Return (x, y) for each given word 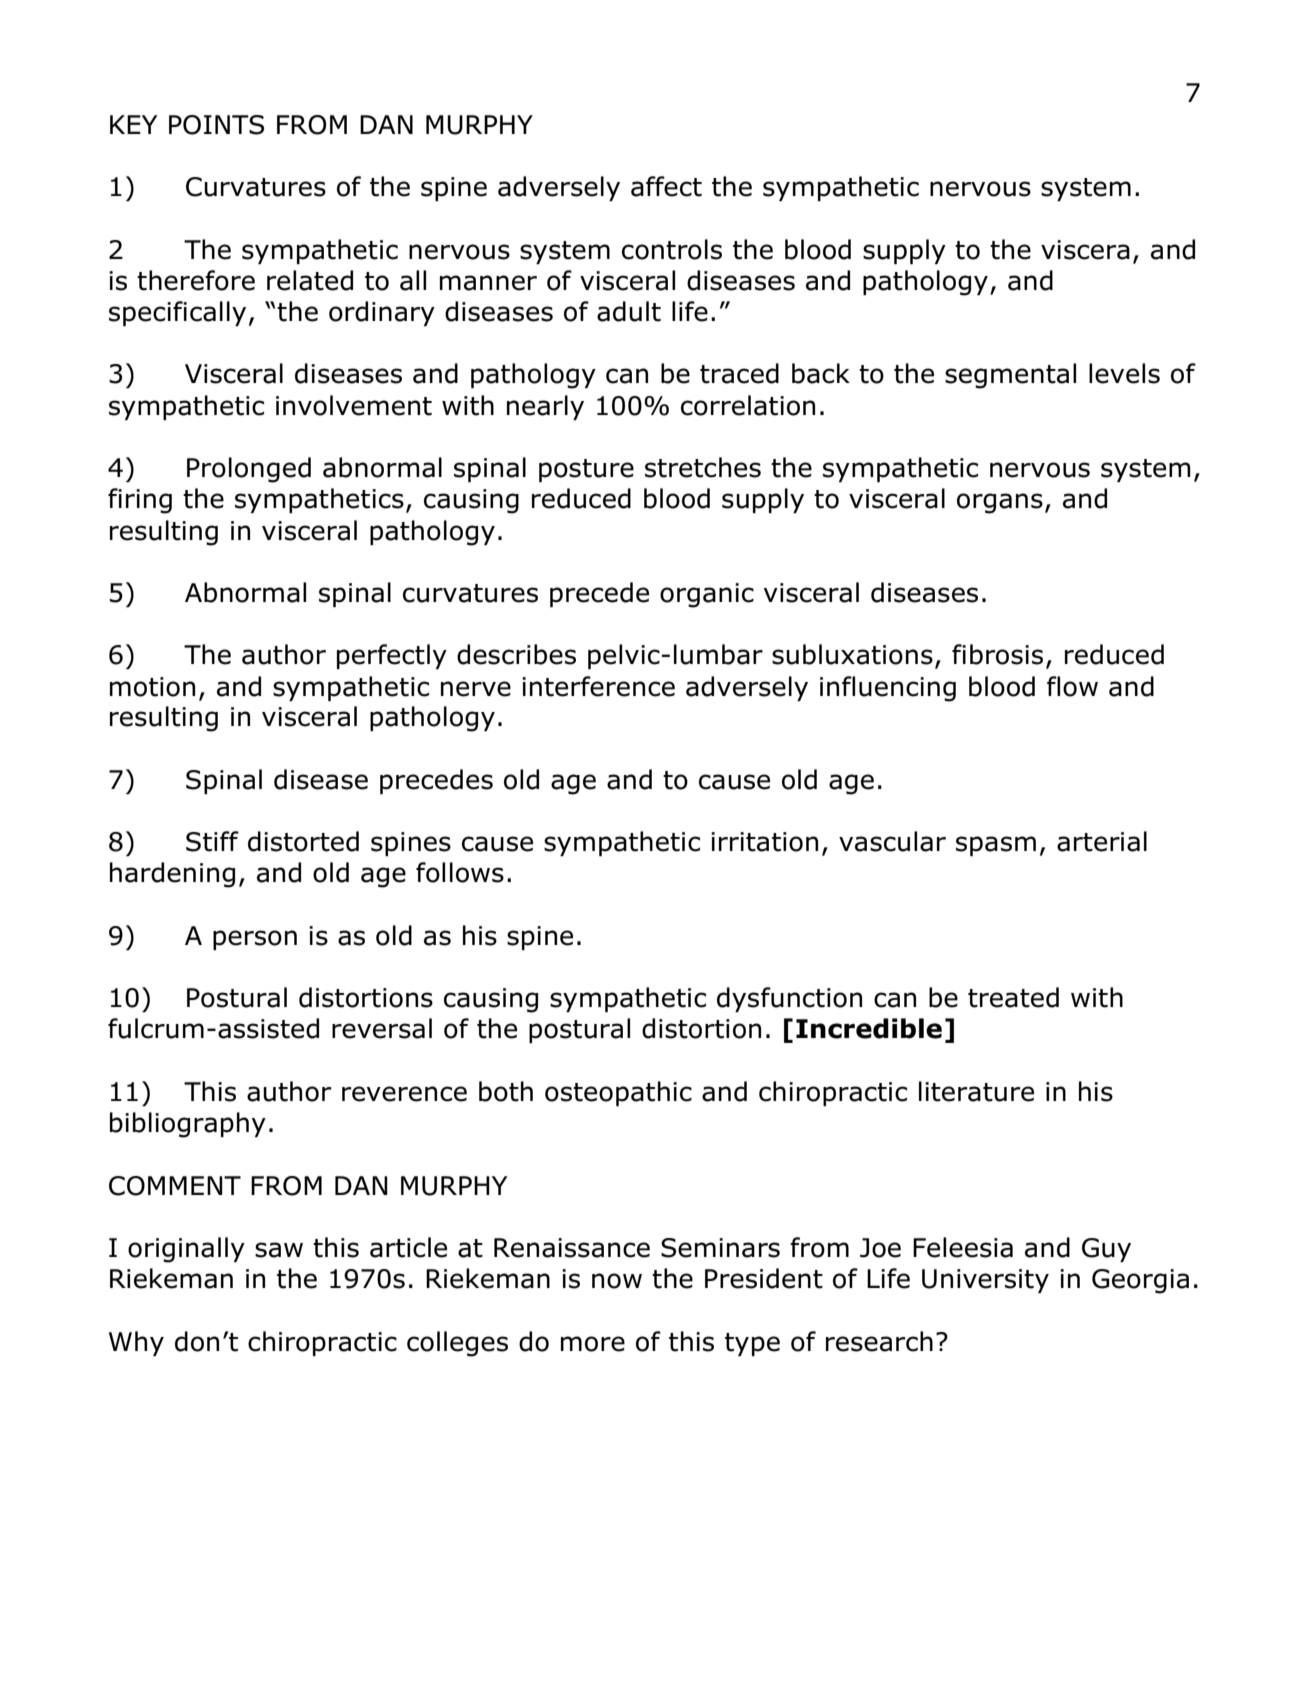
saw (279, 1250)
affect (666, 186)
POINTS (216, 125)
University (985, 1281)
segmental (1010, 376)
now (617, 1281)
